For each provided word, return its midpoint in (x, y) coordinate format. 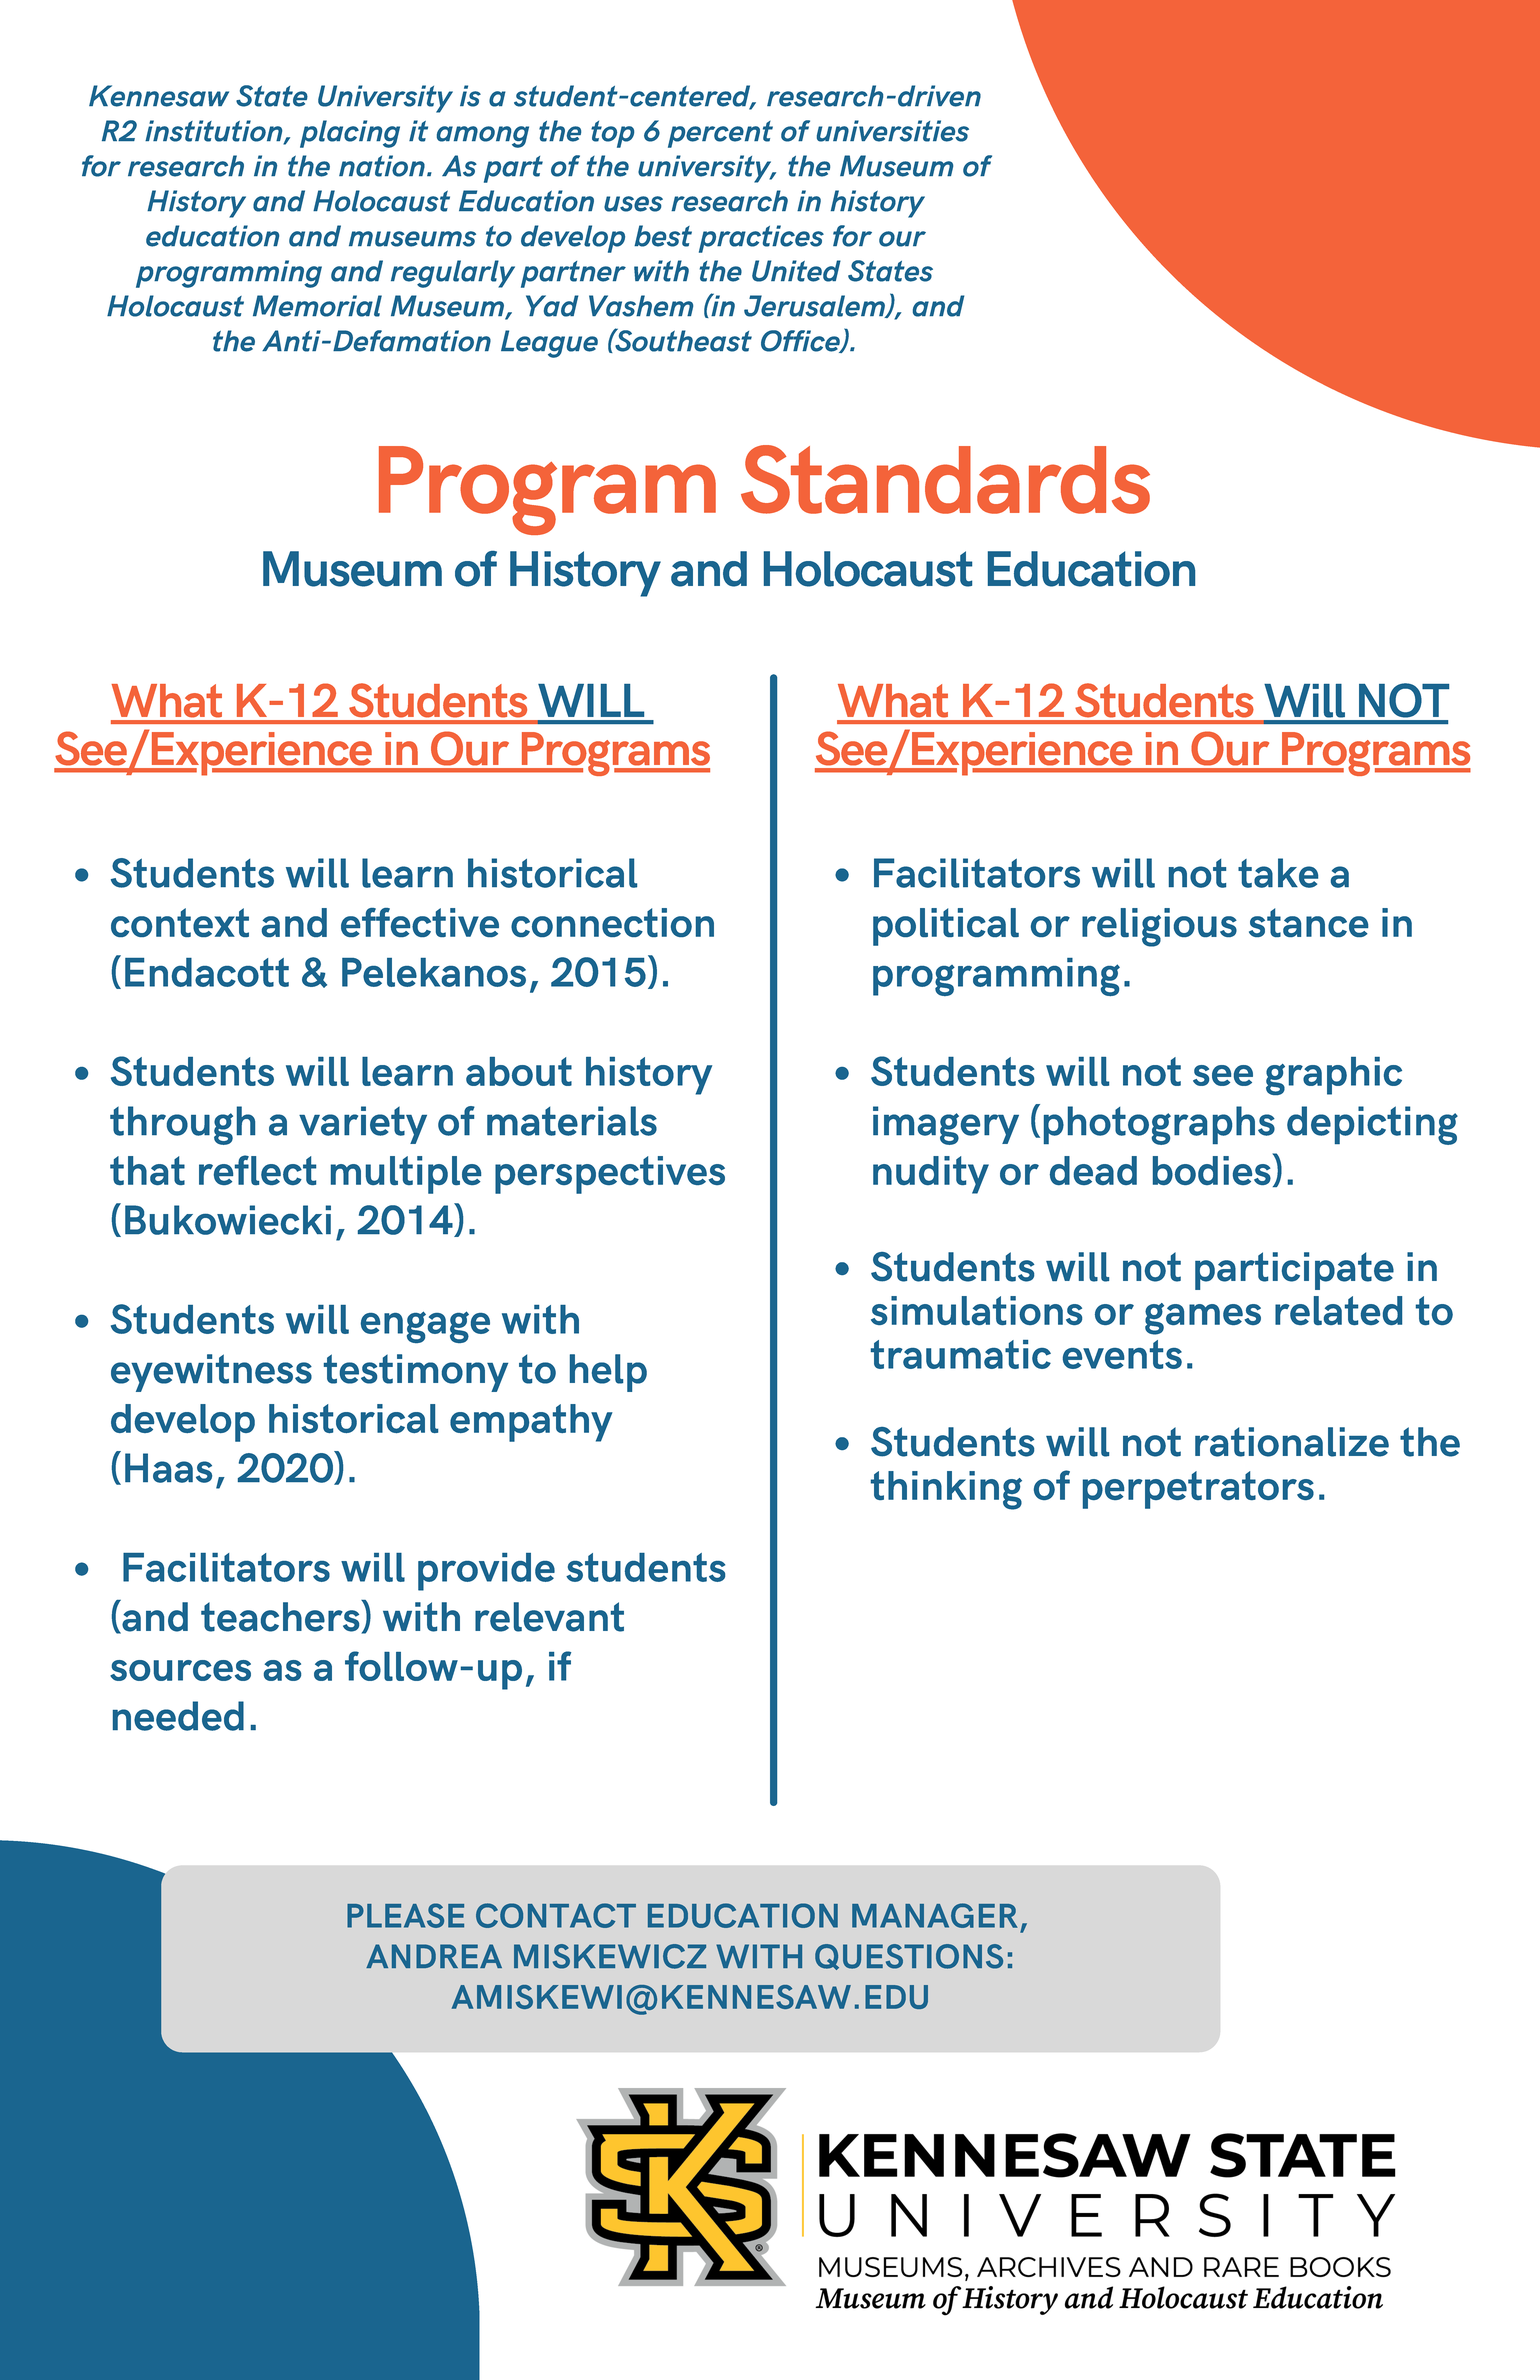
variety (363, 1125)
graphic (1334, 1076)
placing (350, 134)
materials (572, 1121)
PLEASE (405, 1915)
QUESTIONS (909, 1957)
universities (893, 131)
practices (761, 239)
